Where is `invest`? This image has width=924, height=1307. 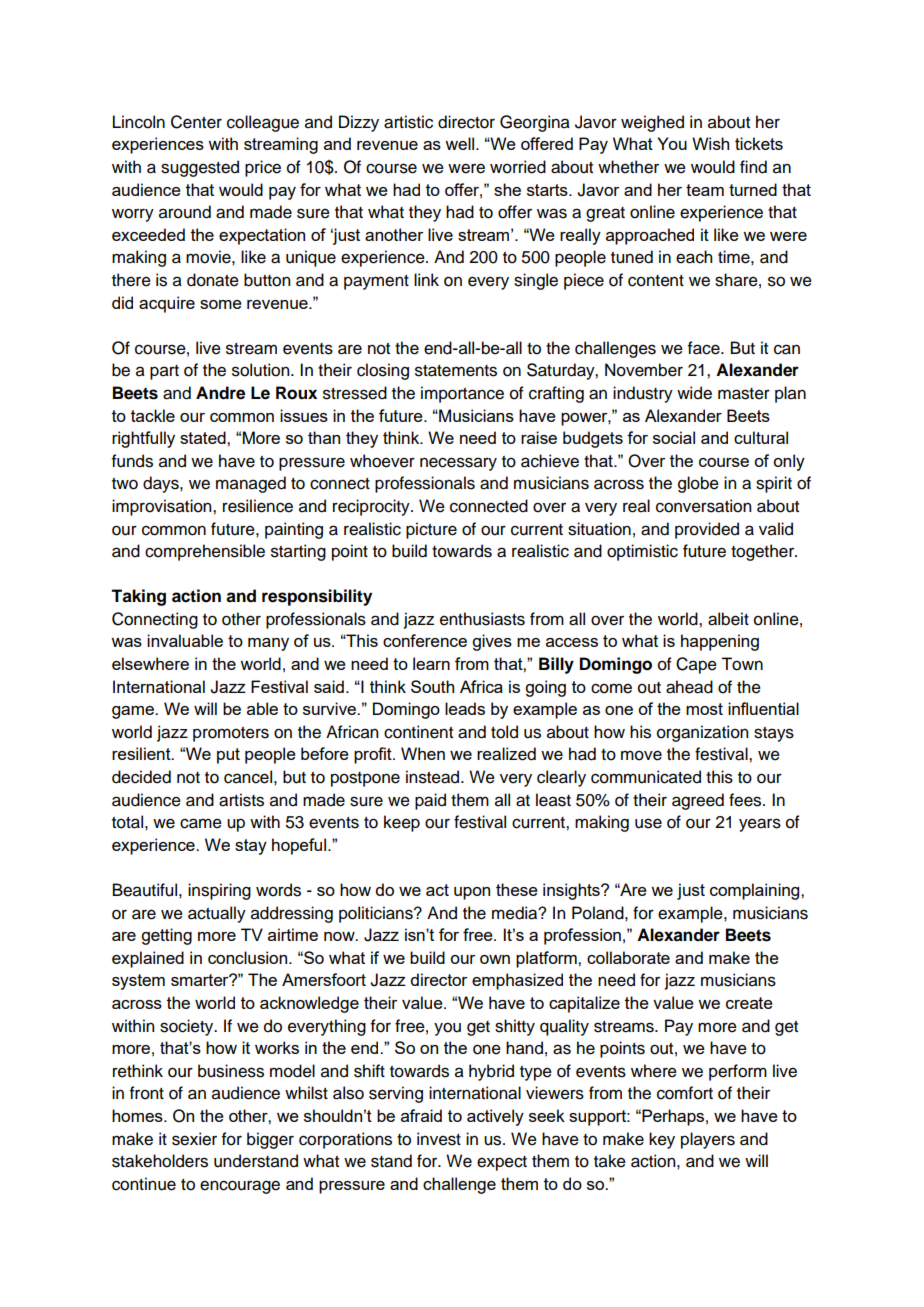 invest is located at coordinates (439, 1139).
